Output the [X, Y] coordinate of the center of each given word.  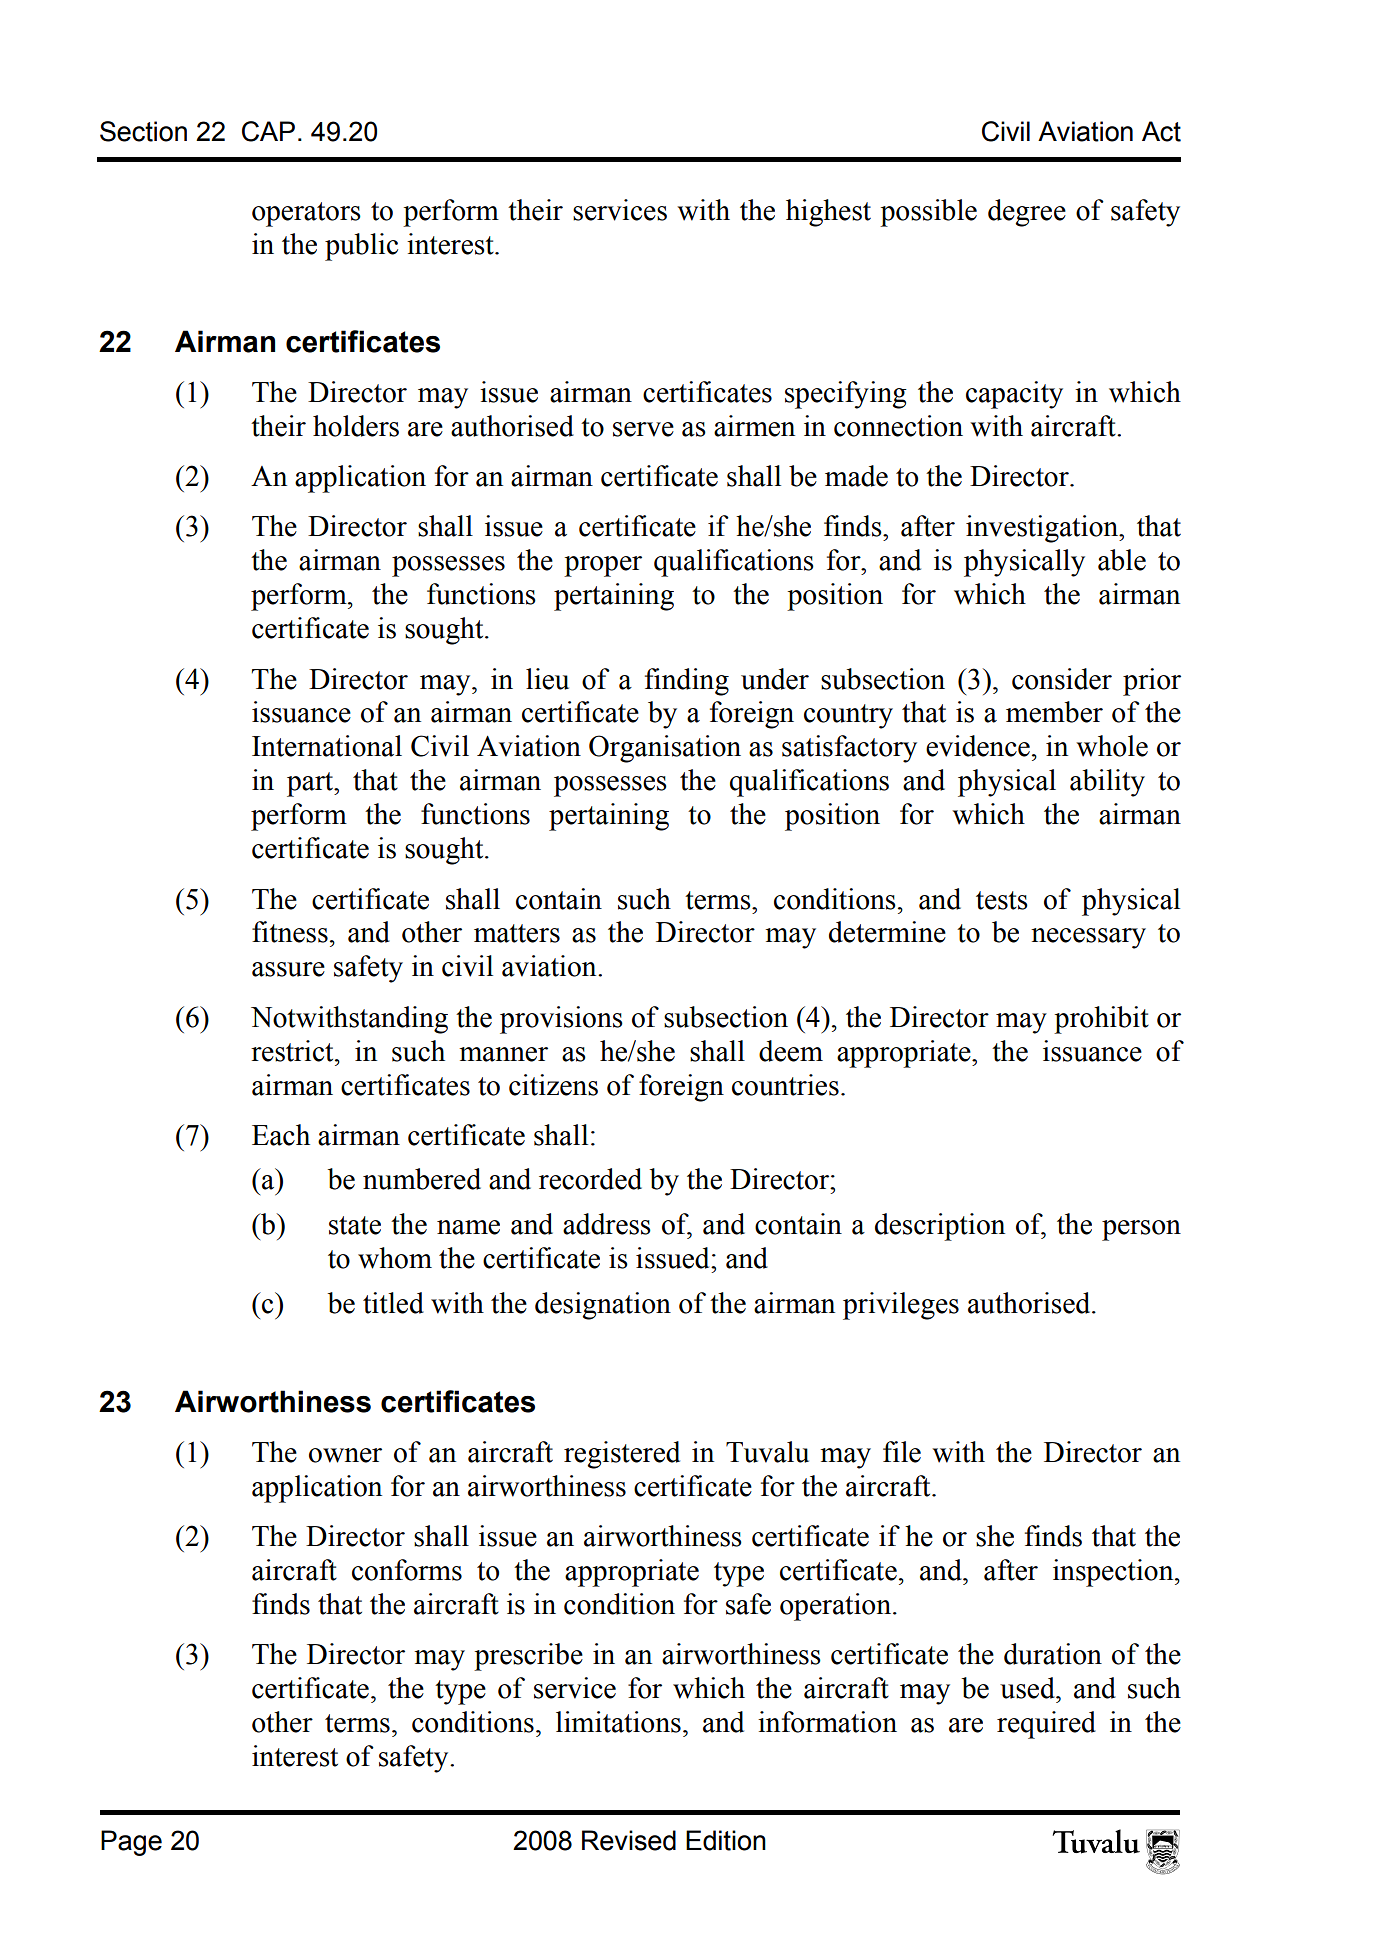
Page [131, 1843]
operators [306, 214]
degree [1027, 213]
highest [828, 213]
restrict [293, 1051]
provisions [561, 1020]
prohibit [1101, 1020]
